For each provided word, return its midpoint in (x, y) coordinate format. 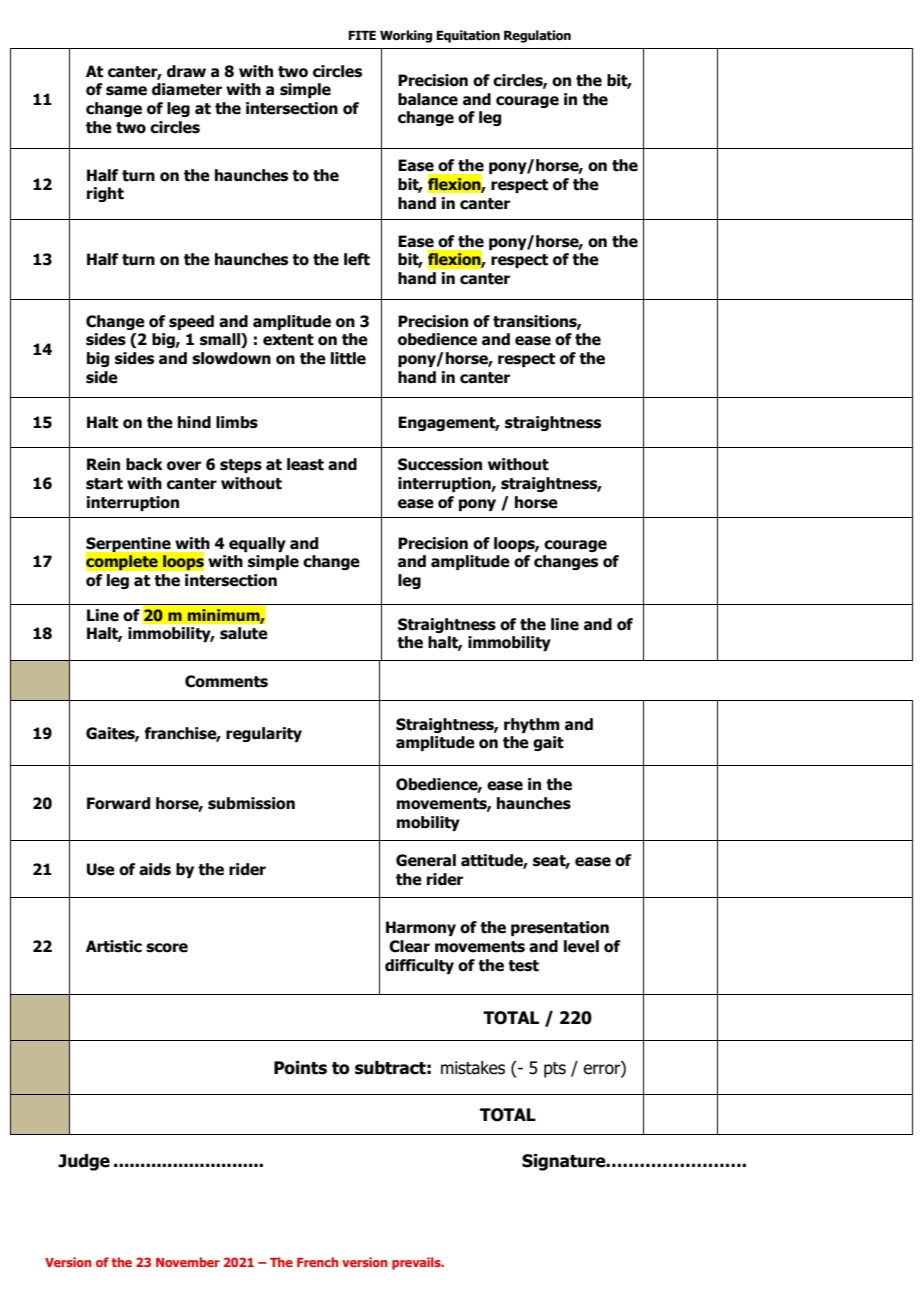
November (188, 1262)
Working (406, 36)
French (318, 1262)
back (144, 464)
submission (251, 803)
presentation (560, 928)
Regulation (537, 36)
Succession (440, 464)
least (305, 464)
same (126, 91)
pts (555, 1070)
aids (155, 869)
